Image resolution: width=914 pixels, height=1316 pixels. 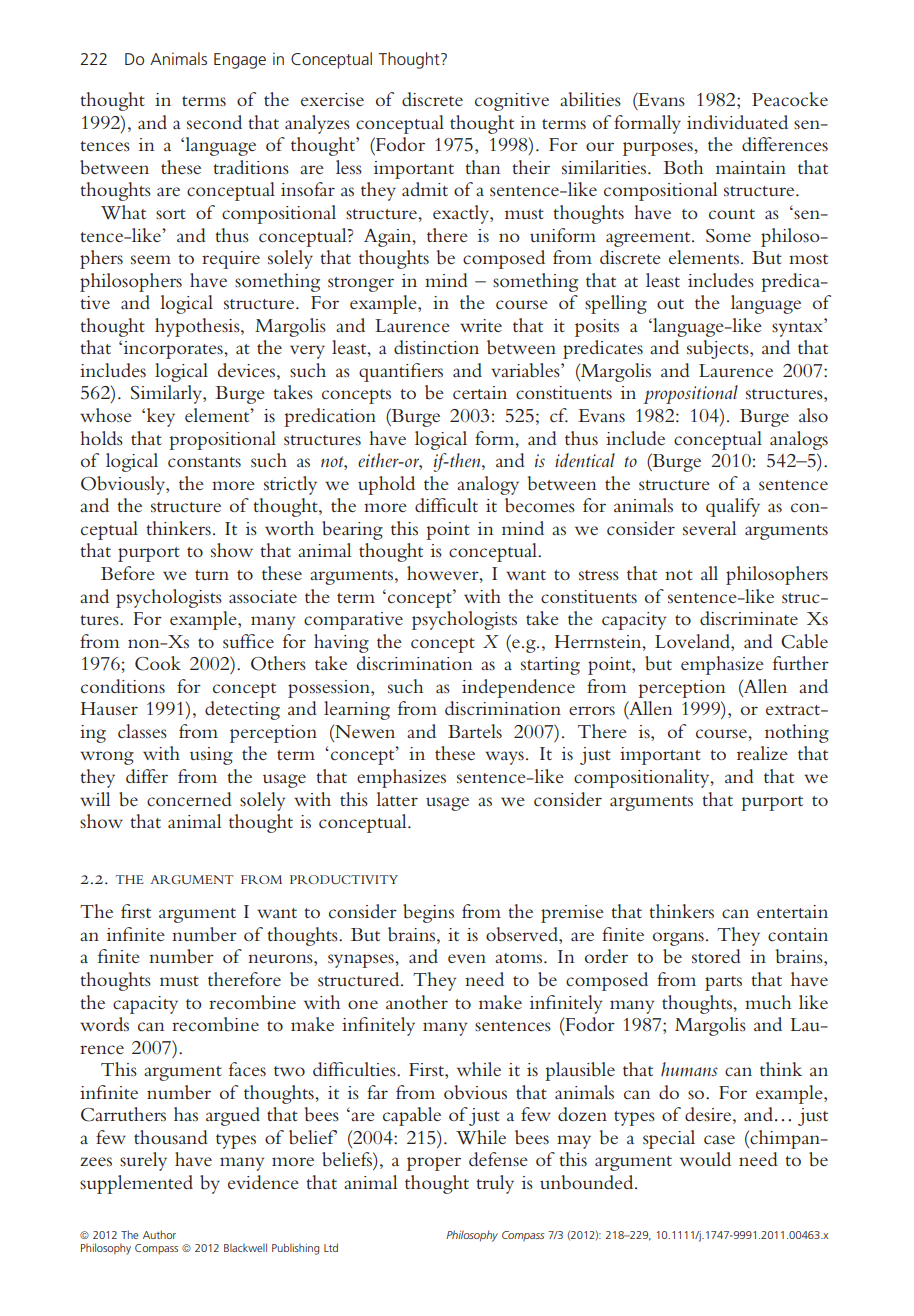 I want to click on entertain, so click(x=792, y=911).
